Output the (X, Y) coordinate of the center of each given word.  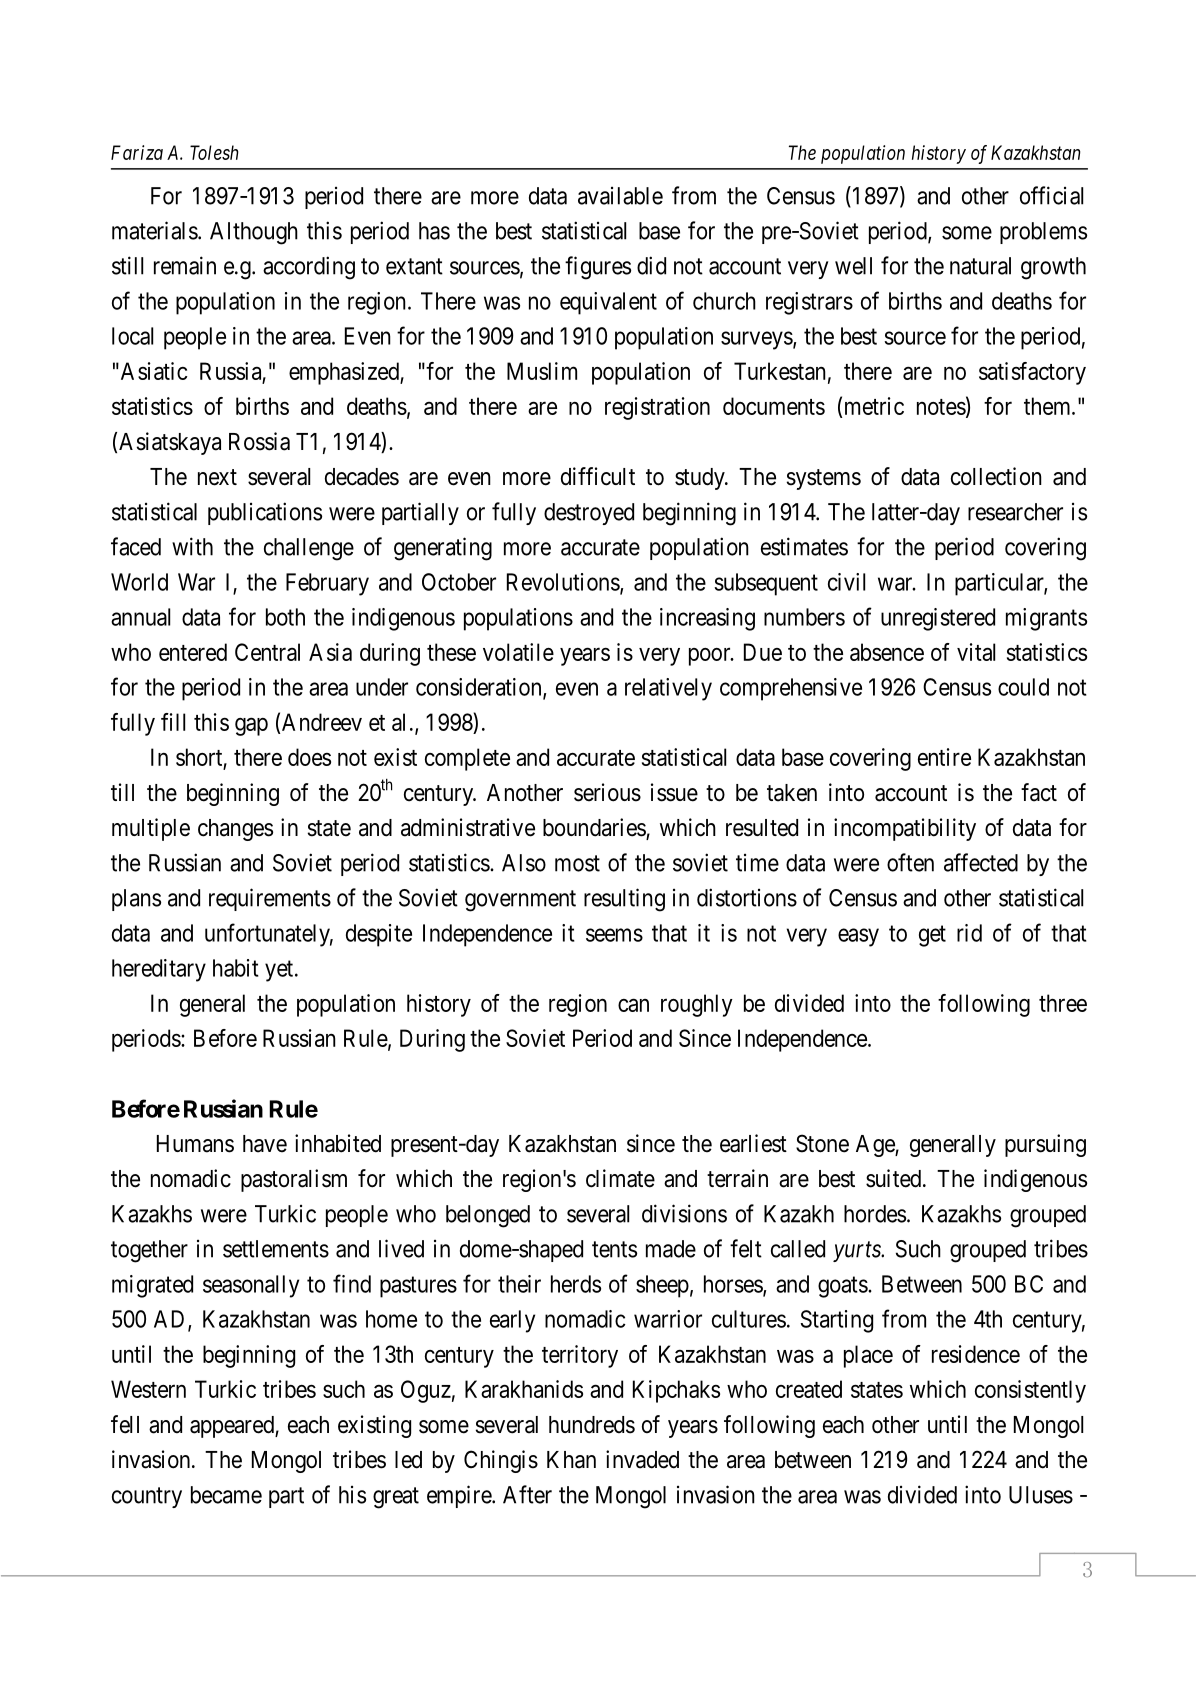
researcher (1015, 512)
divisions (684, 1213)
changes (235, 830)
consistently (1030, 1391)
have (265, 1144)
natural (980, 266)
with (192, 546)
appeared (233, 1427)
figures (598, 268)
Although (254, 233)
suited (895, 1178)
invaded (642, 1459)
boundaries (595, 828)
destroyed (589, 514)
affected (981, 862)
